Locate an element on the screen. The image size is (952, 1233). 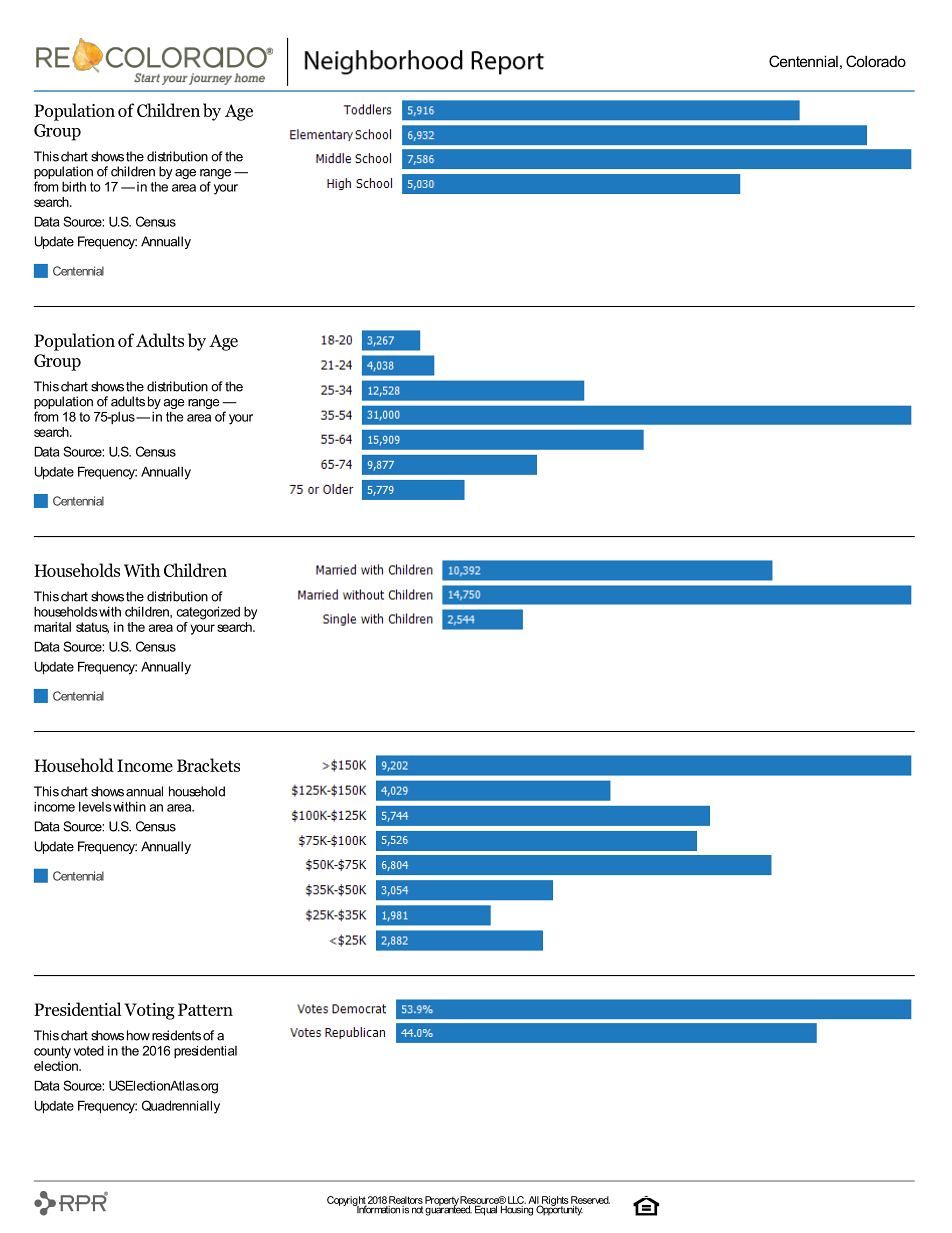
Voting is located at coordinates (149, 1011).
